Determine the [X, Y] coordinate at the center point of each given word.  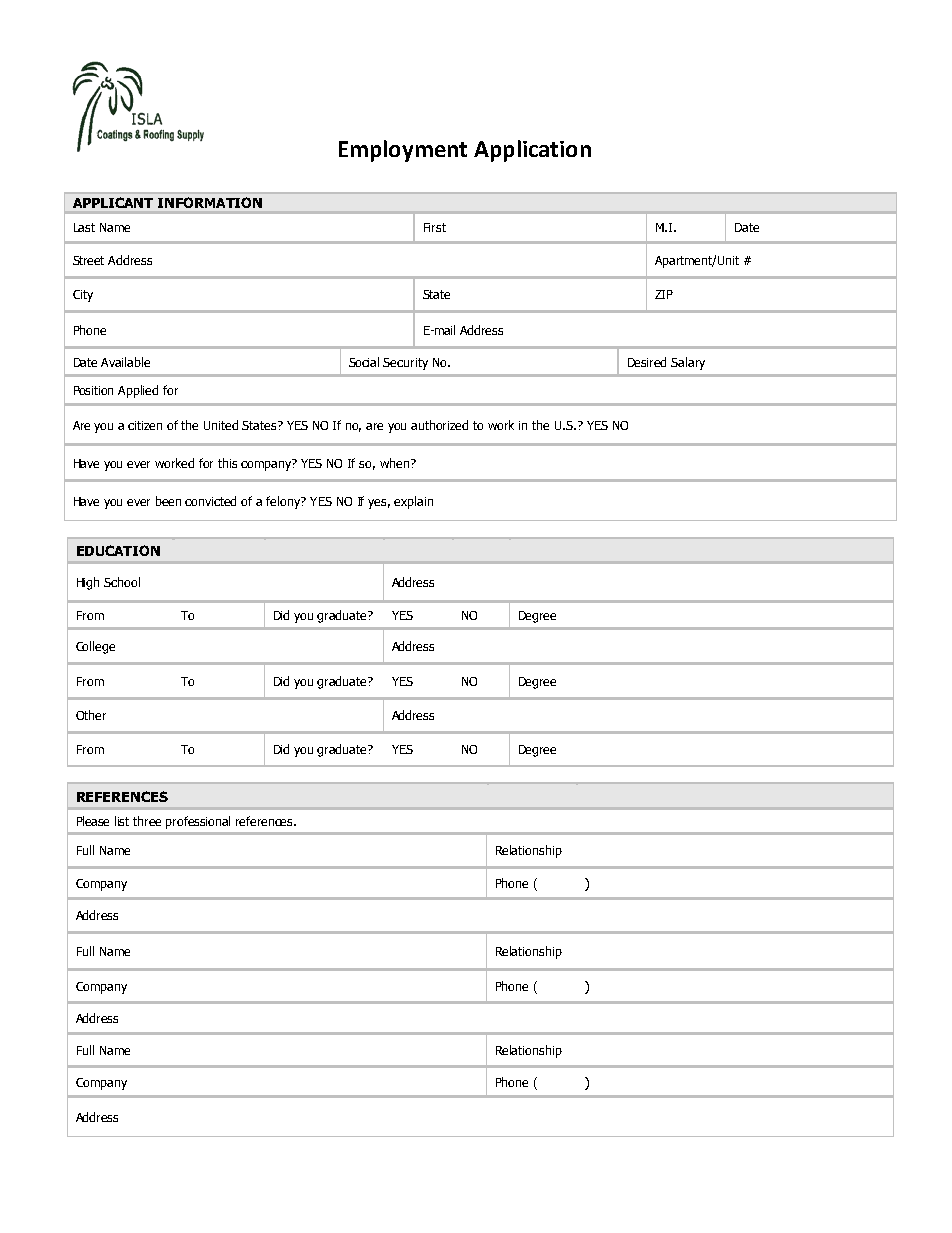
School [122, 582]
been [168, 501]
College [95, 647]
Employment [403, 151]
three [147, 821]
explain [413, 502]
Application [532, 151]
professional [198, 822]
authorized [439, 425]
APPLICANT [113, 202]
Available [125, 362]
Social [364, 362]
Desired [647, 362]
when [394, 463]
